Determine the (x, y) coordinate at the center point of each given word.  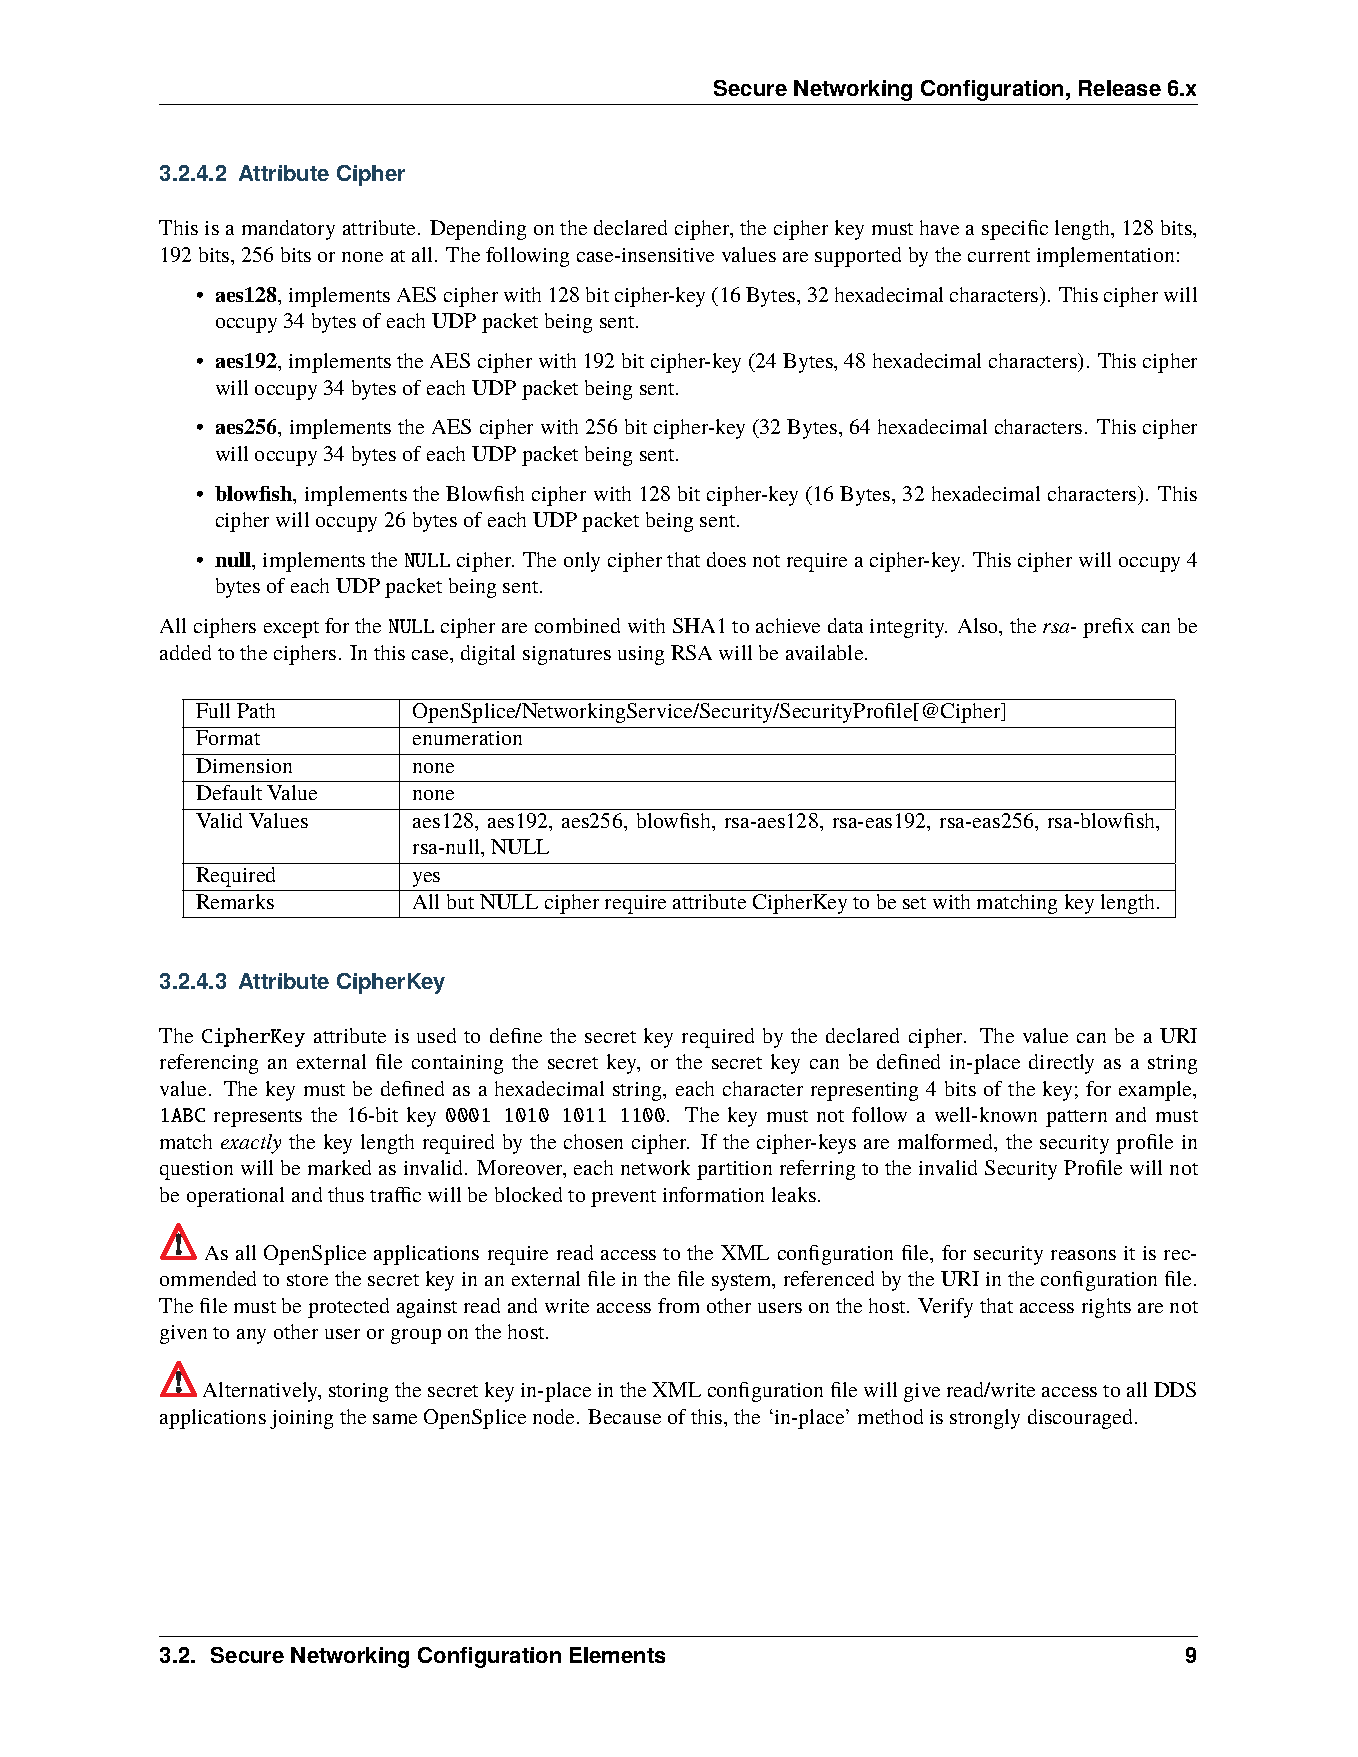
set (914, 903)
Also (979, 627)
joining (301, 1419)
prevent (623, 1198)
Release (1120, 88)
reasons (1083, 1255)
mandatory (288, 230)
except (291, 629)
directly (1061, 1064)
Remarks (235, 901)
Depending (478, 230)
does (726, 559)
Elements (617, 1655)
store (307, 1280)
